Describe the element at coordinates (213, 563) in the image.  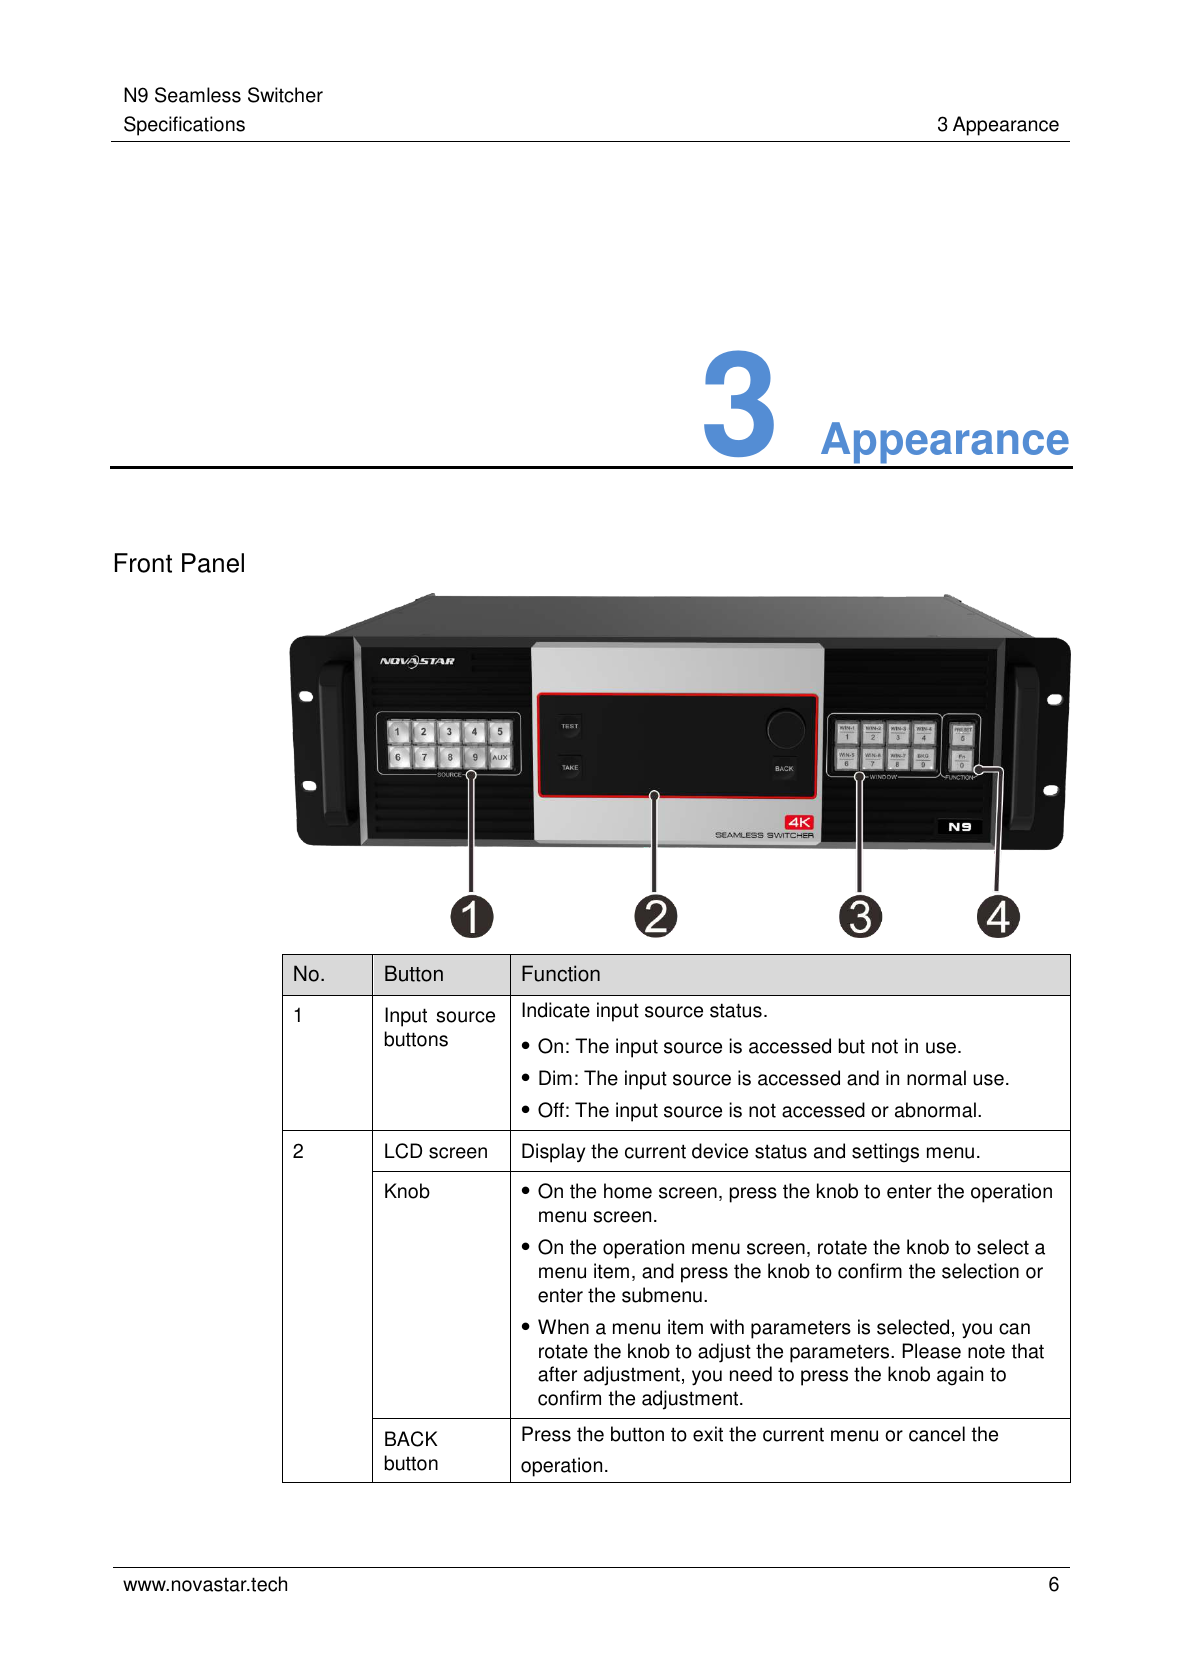
I see `Panel` at that location.
